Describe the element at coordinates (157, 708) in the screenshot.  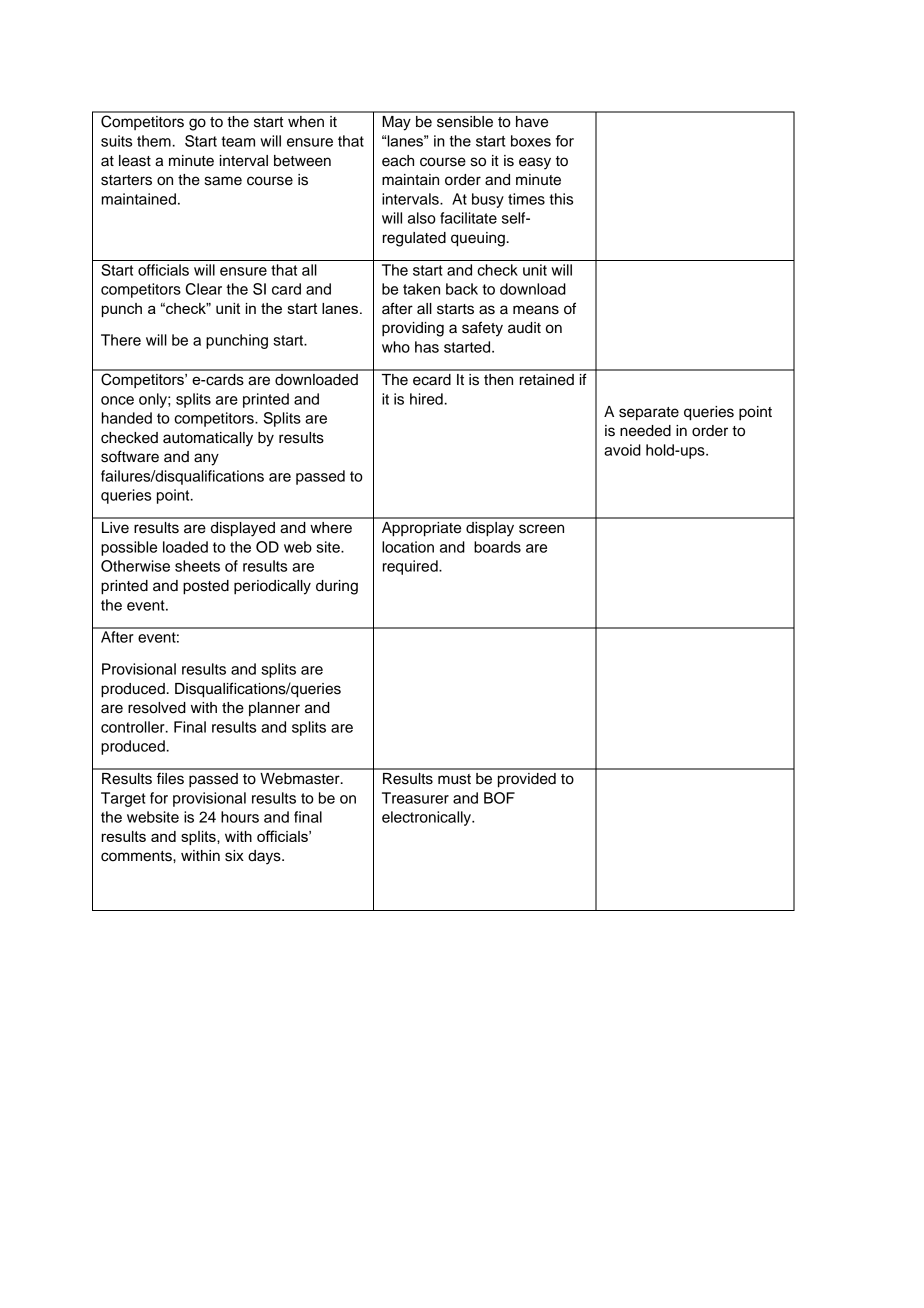
I see `resolved` at that location.
